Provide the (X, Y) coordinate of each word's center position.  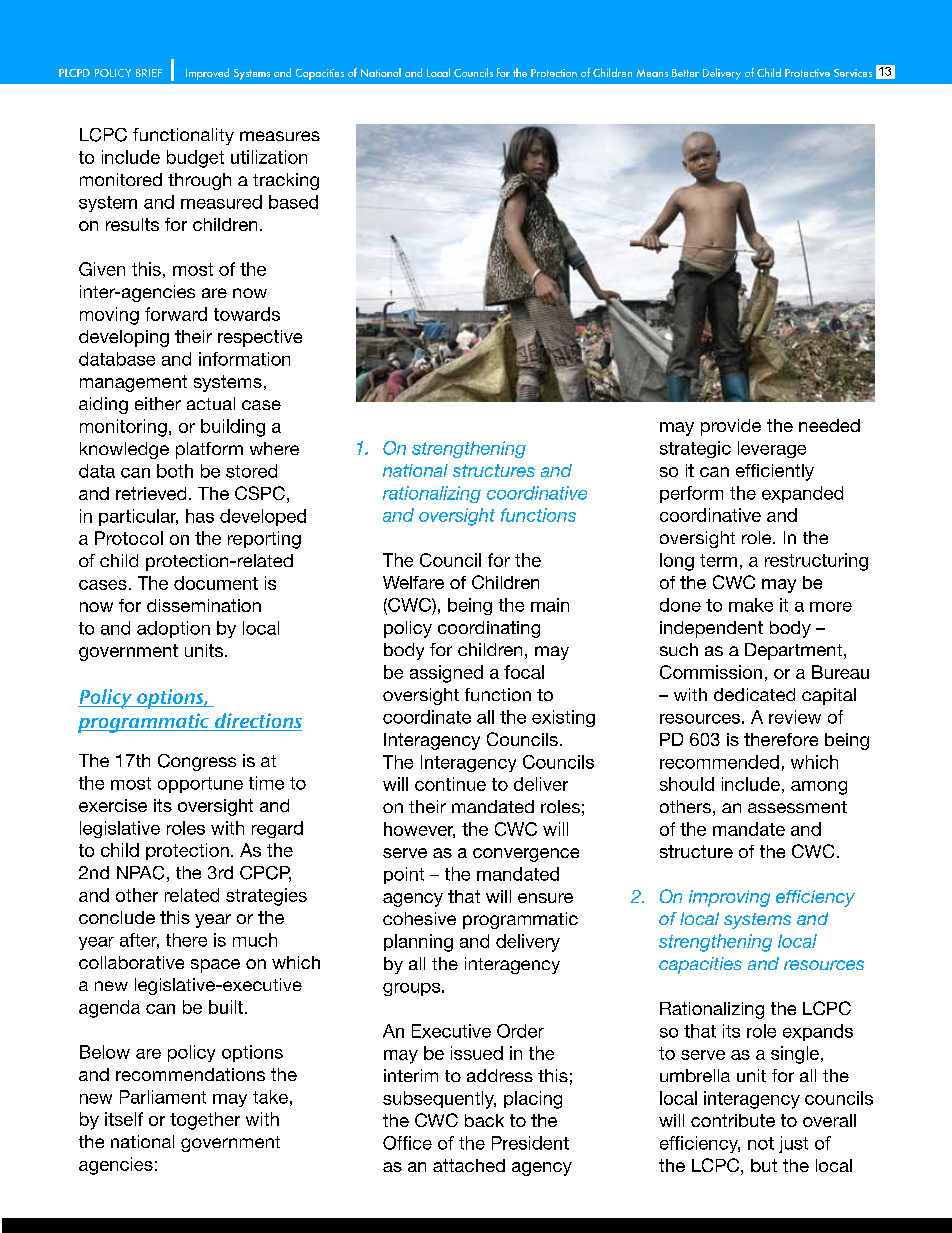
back (484, 1120)
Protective (807, 73)
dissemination (204, 605)
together (205, 1121)
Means (652, 73)
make (751, 605)
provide (731, 427)
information (244, 359)
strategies (266, 897)
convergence (526, 855)
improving (729, 898)
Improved (207, 74)
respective (260, 338)
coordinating (489, 629)
